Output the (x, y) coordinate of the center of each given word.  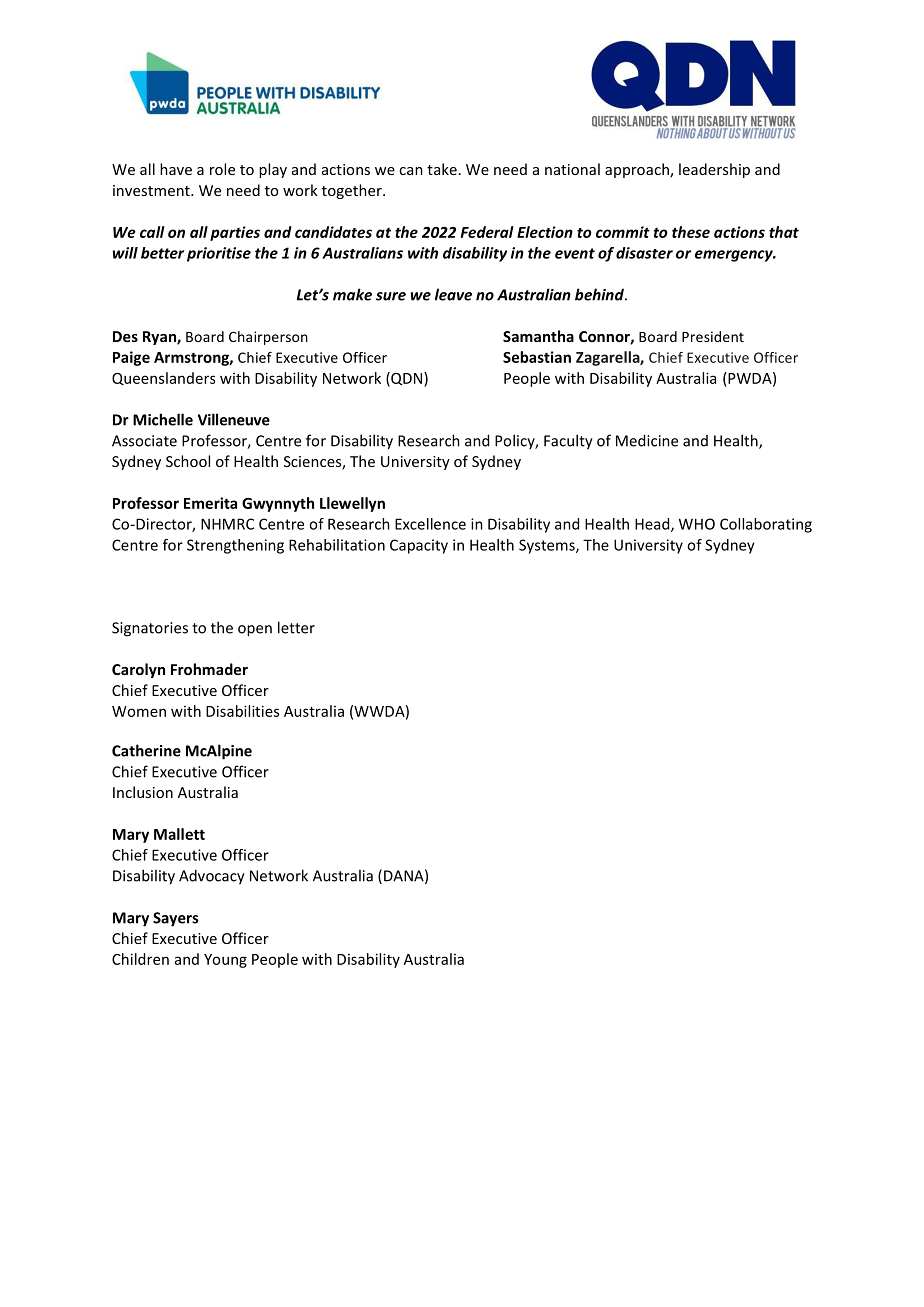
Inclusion (143, 792)
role (222, 169)
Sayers (175, 919)
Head (653, 525)
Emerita (210, 503)
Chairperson (268, 338)
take (442, 169)
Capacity (419, 546)
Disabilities (242, 711)
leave (453, 294)
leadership (714, 170)
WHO (697, 524)
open (255, 631)
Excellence (430, 524)
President (713, 336)
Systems (548, 546)
